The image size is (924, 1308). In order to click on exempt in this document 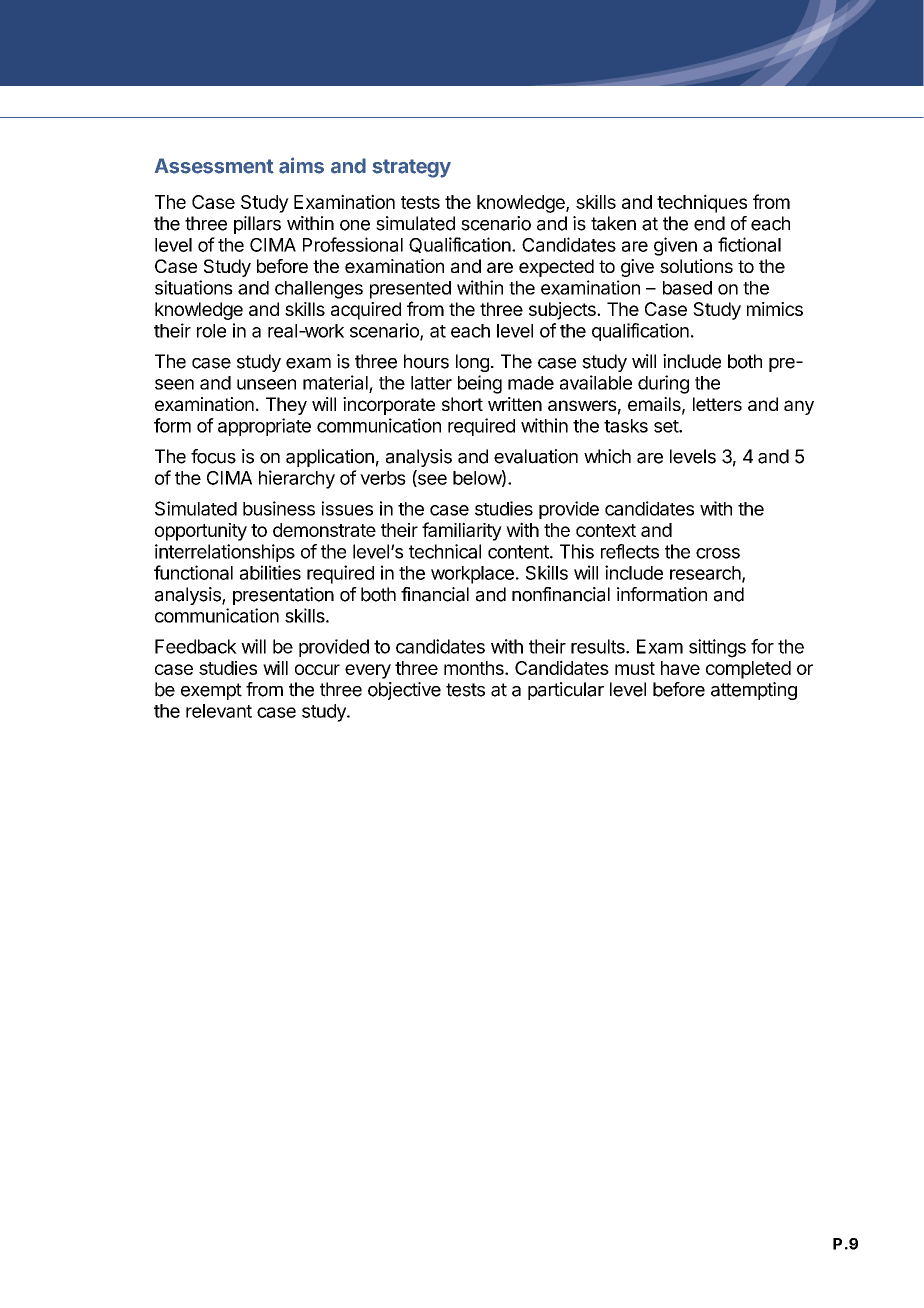, I will do `click(211, 691)`.
